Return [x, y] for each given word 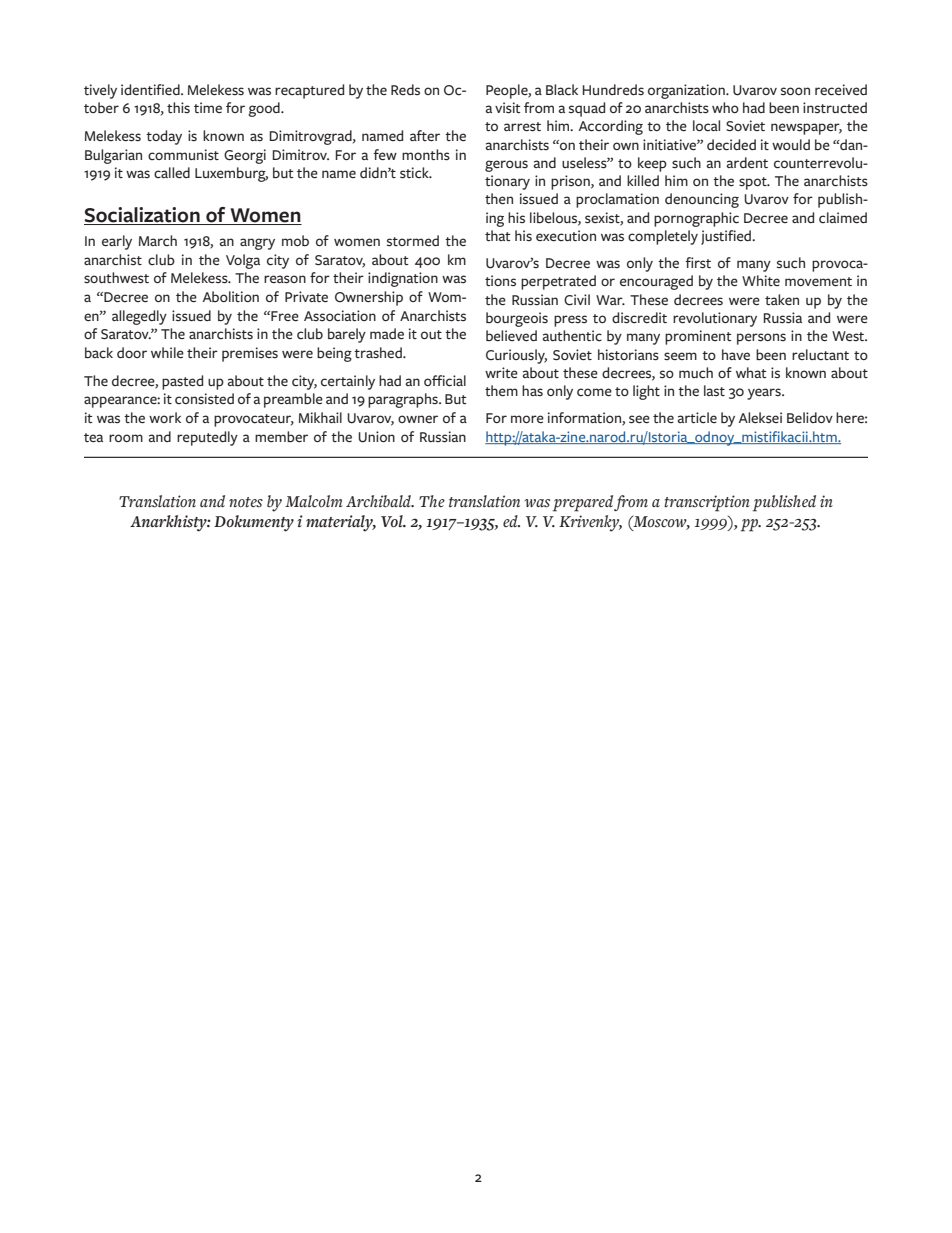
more [527, 419]
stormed [413, 241]
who [725, 107]
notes [246, 502]
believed [511, 335]
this [178, 107]
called [172, 172]
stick [415, 173]
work [165, 417]
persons [761, 339]
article [697, 417]
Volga [243, 261]
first [698, 263]
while [167, 352]
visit [507, 108]
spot [754, 183]
